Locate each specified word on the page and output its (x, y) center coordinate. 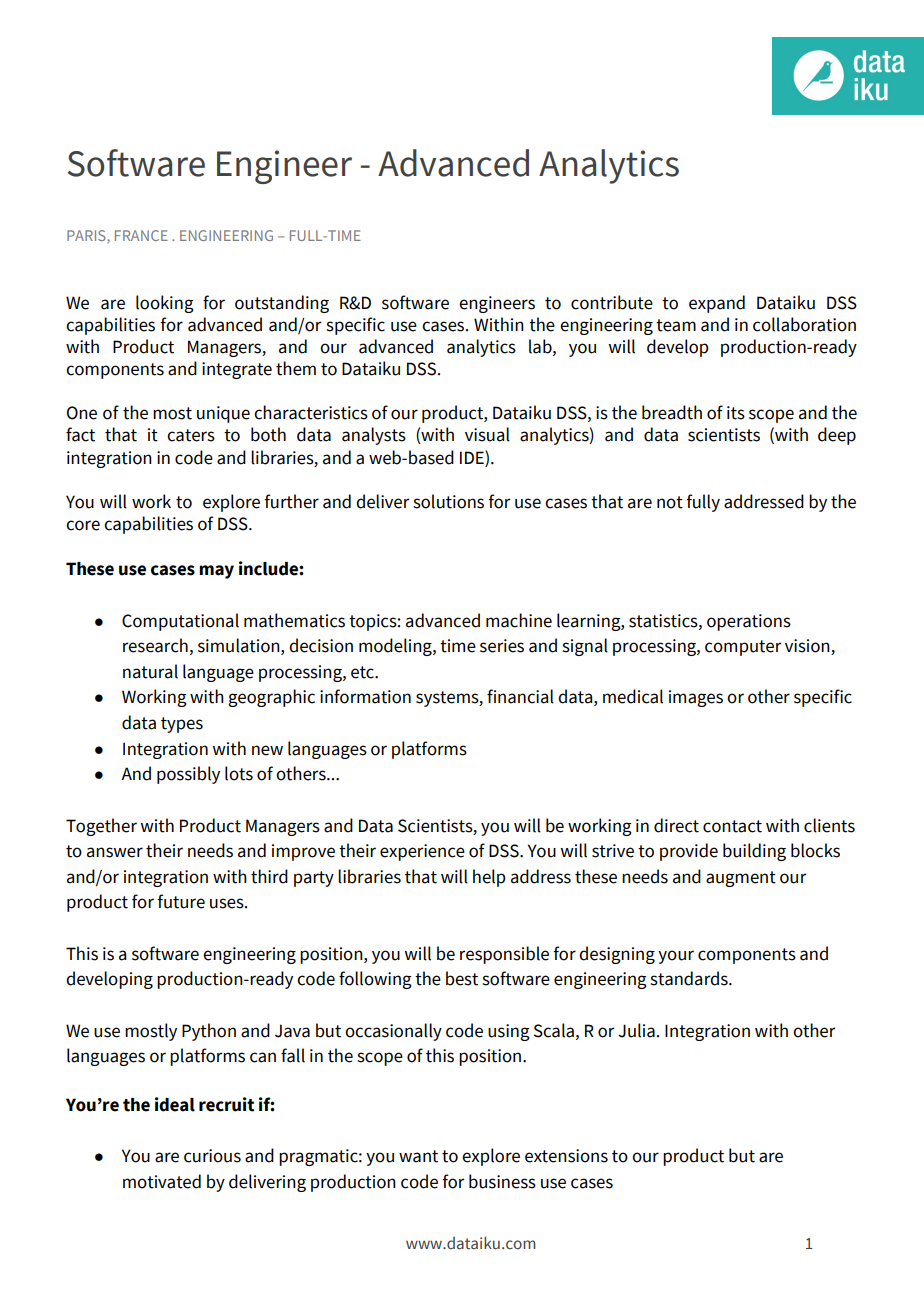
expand (717, 304)
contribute (612, 302)
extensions (566, 1156)
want (418, 1156)
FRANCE (141, 235)
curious (212, 1156)
